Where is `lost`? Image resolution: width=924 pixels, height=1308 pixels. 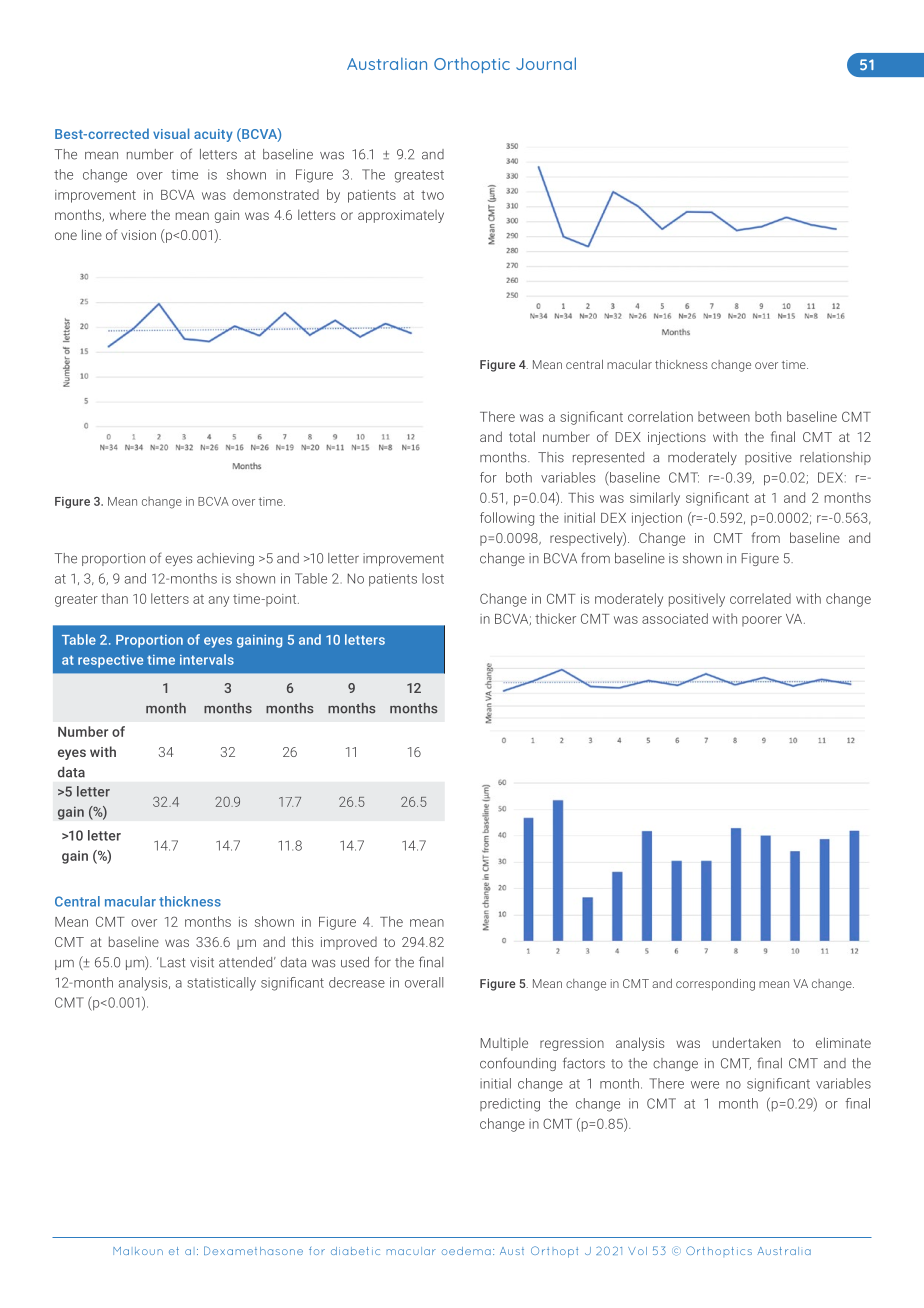 lost is located at coordinates (433, 578).
